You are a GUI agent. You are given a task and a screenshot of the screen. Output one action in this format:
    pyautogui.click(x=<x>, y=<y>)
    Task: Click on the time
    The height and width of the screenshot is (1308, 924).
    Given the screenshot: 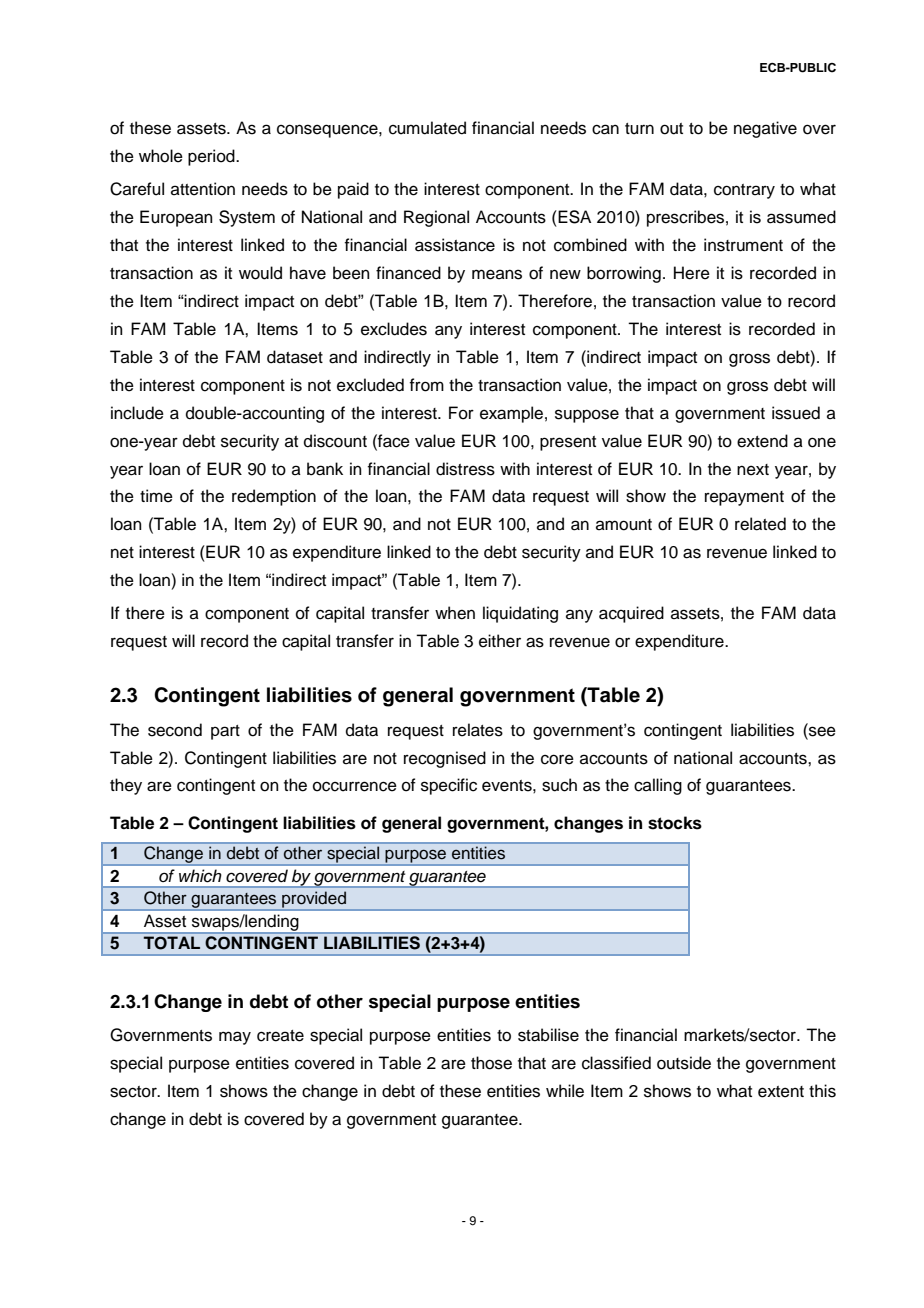 What is the action you would take?
    pyautogui.click(x=156, y=496)
